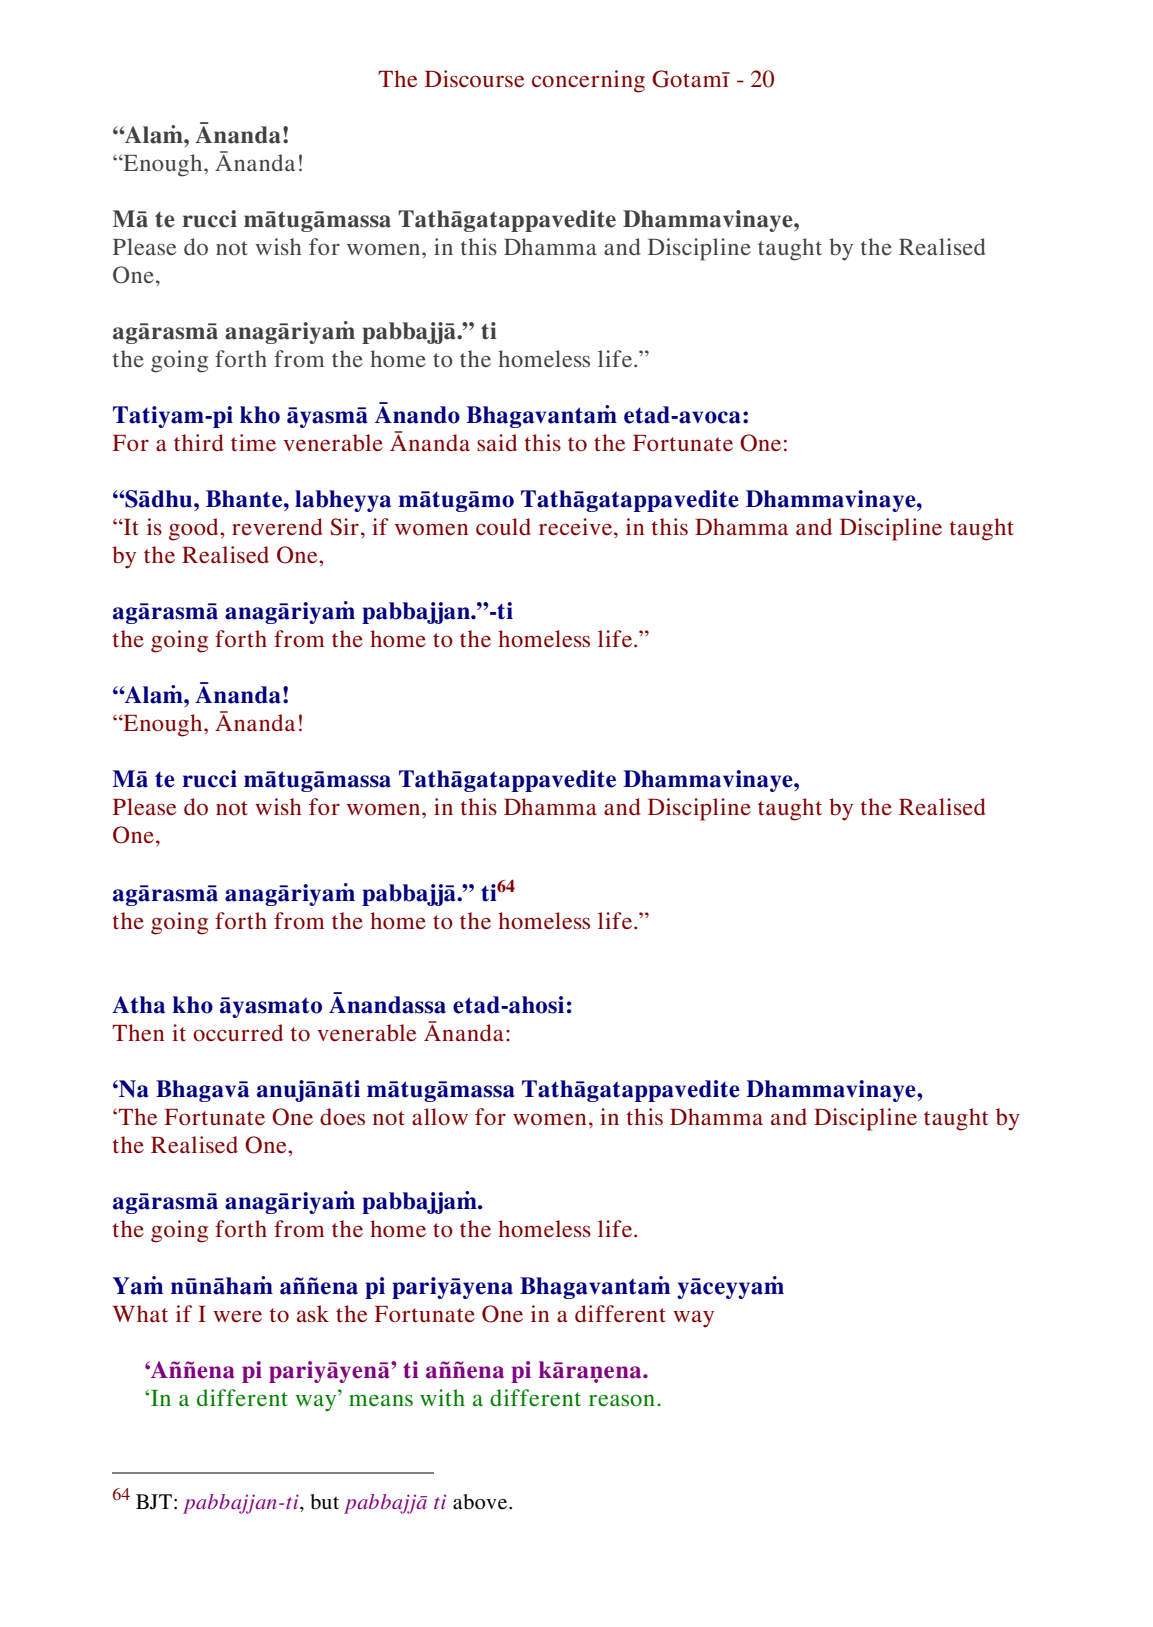 The width and height of the page is (1153, 1627). What do you see at coordinates (238, 1033) in the page?
I see `occurred` at bounding box center [238, 1033].
